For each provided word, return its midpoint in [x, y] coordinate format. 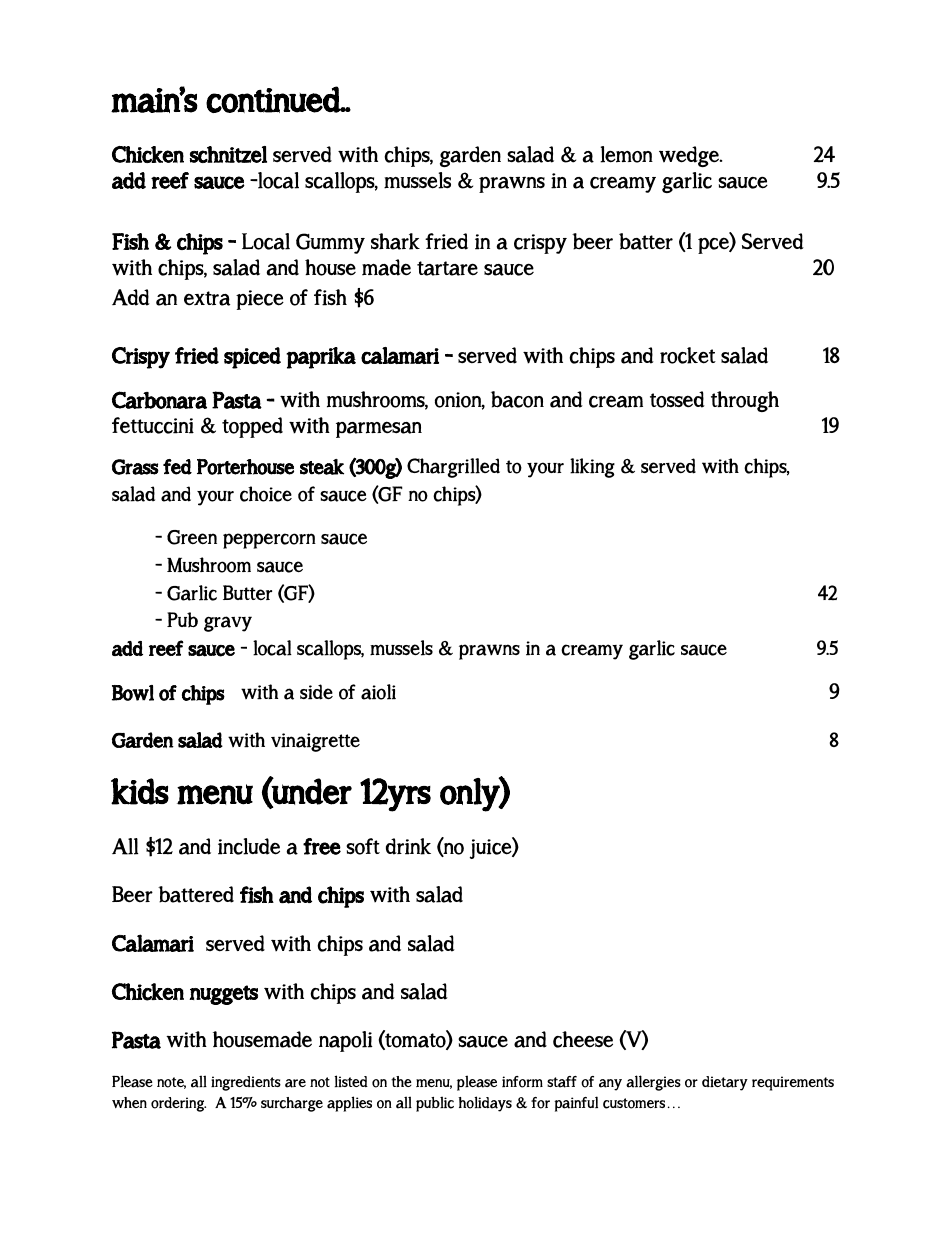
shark [395, 241]
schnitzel [228, 154]
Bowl [133, 693]
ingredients [246, 1083]
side [316, 692]
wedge [690, 156]
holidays [485, 1104]
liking [592, 468]
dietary [725, 1083]
